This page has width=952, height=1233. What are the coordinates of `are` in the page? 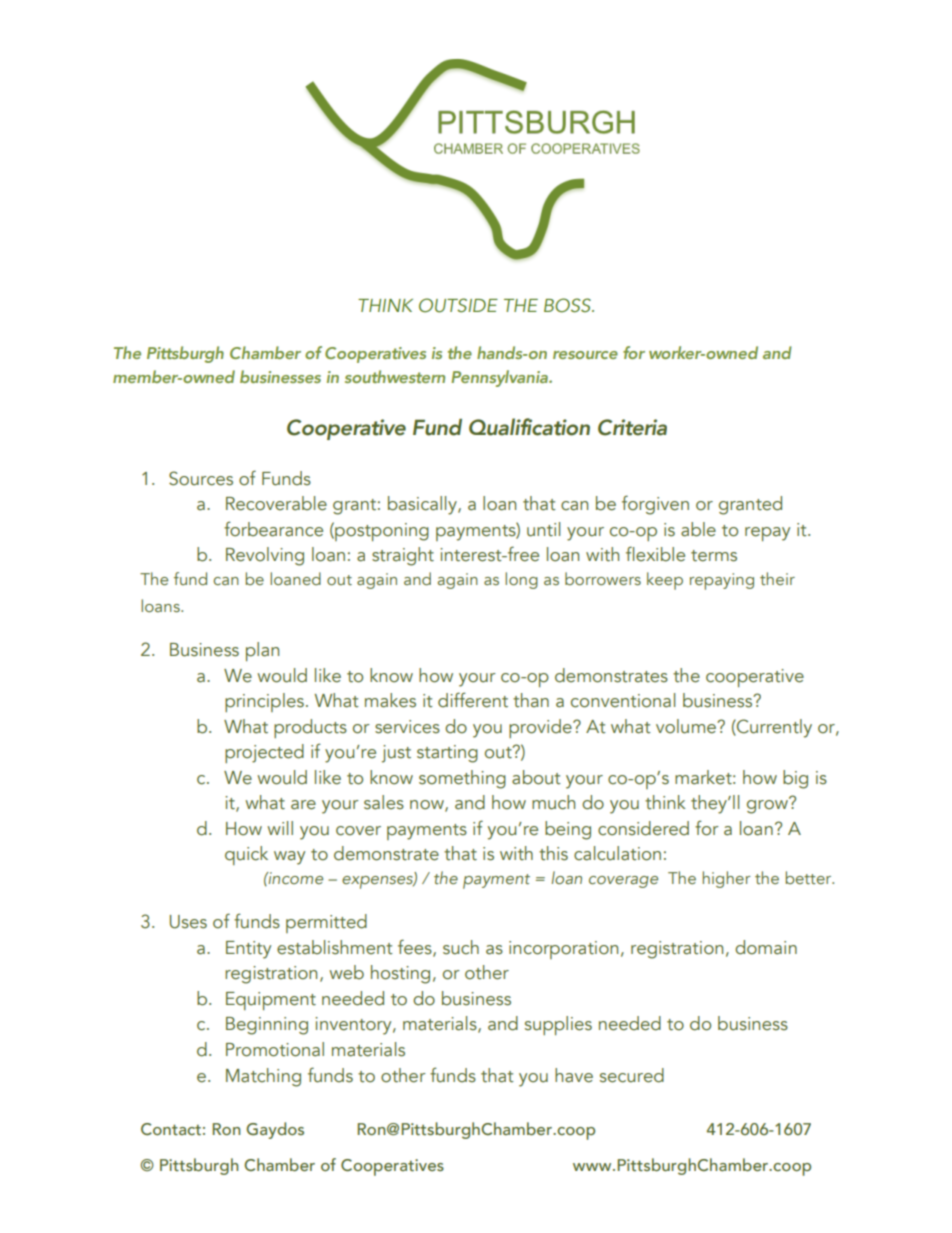 It's located at (303, 805).
